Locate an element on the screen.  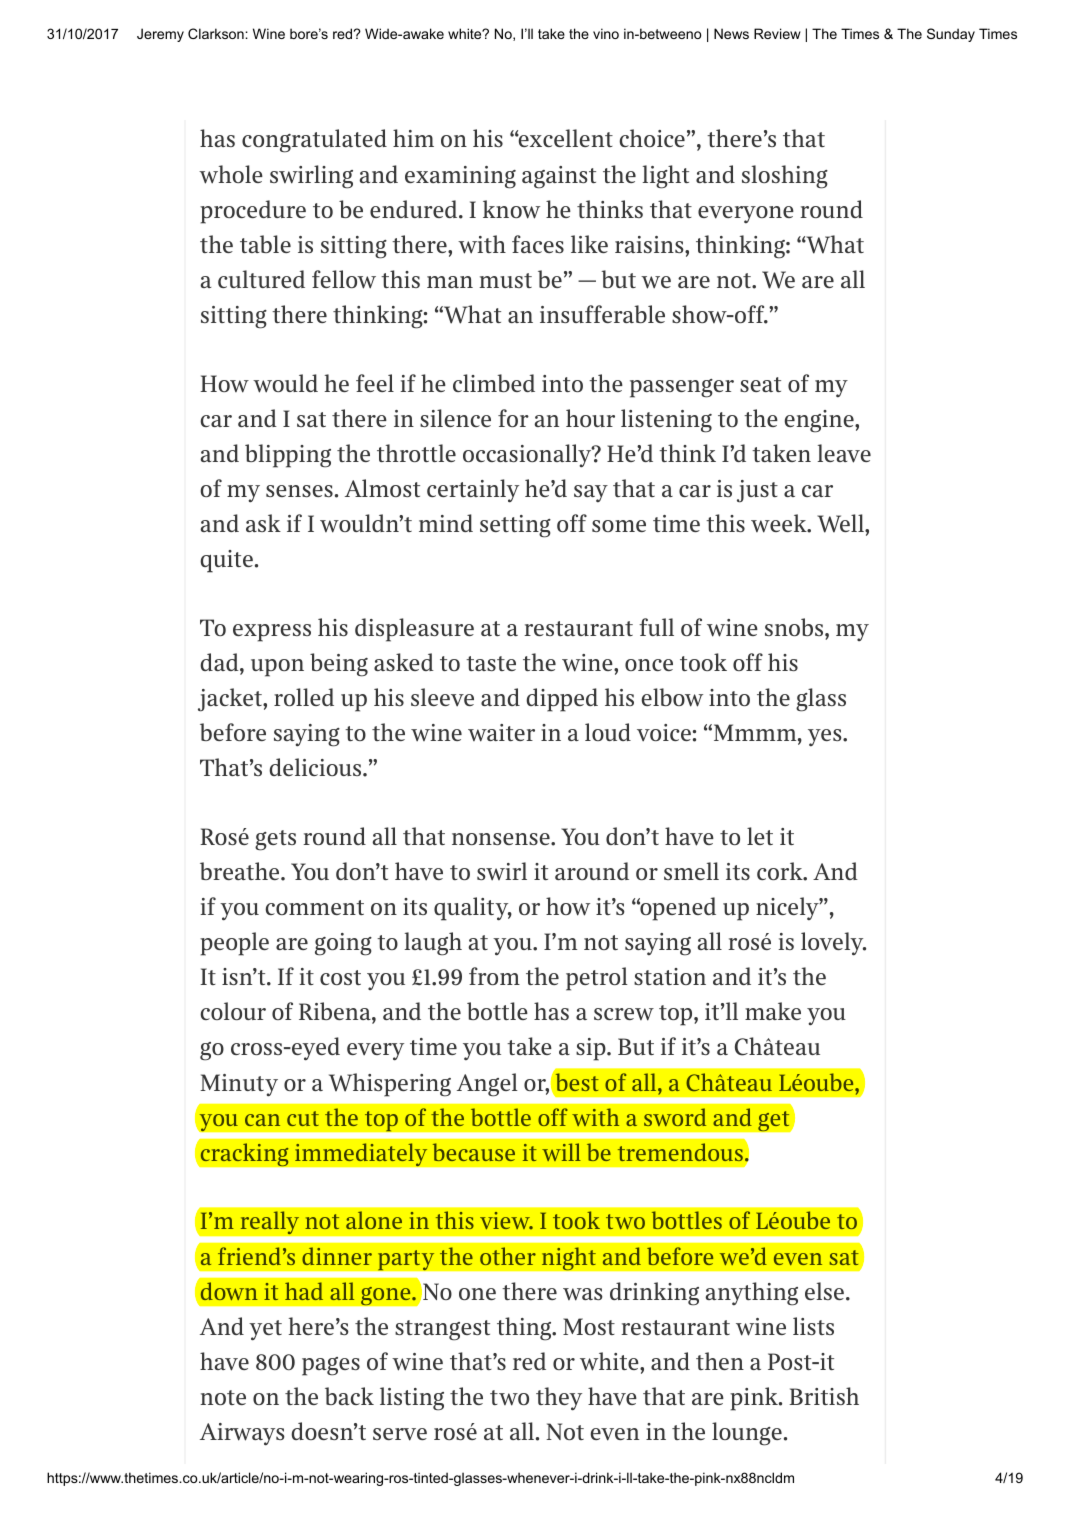
setting is located at coordinates (515, 526).
